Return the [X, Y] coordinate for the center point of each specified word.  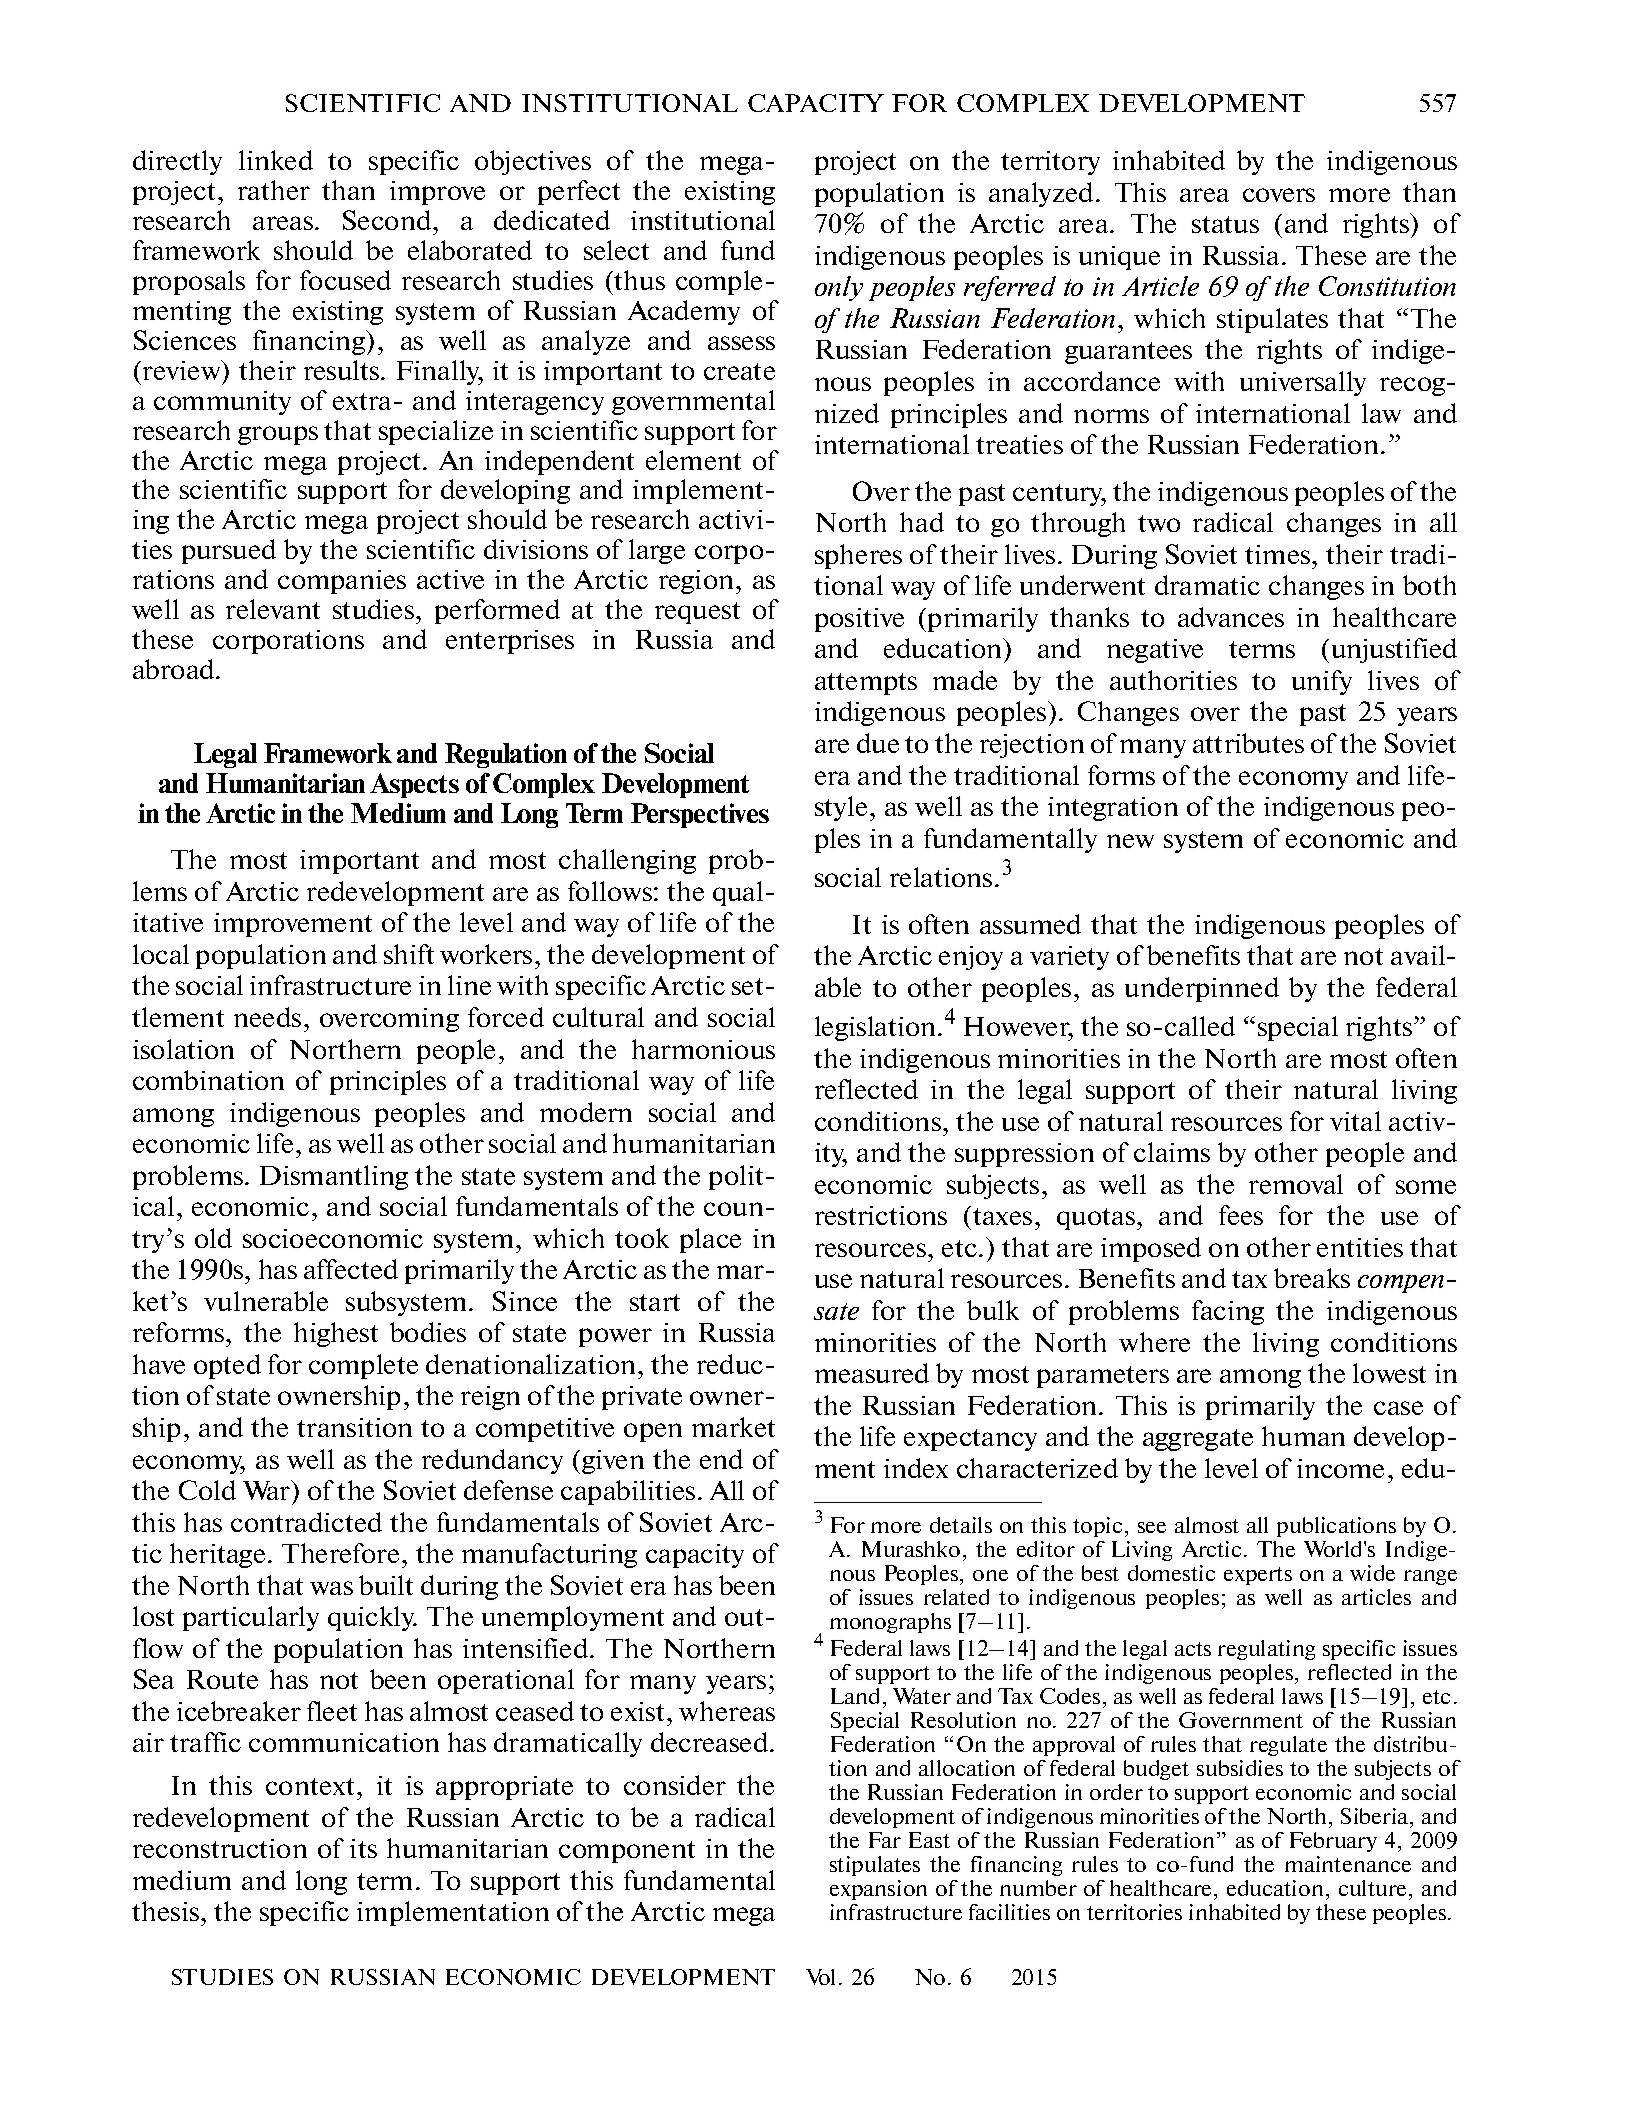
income [1340, 1468]
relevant [273, 609]
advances [1231, 617]
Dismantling [334, 1177]
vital [1355, 1121]
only [839, 288]
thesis [165, 1911]
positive [859, 620]
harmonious [703, 1049]
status [1225, 224]
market [733, 1427]
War [268, 1490]
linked [276, 160]
